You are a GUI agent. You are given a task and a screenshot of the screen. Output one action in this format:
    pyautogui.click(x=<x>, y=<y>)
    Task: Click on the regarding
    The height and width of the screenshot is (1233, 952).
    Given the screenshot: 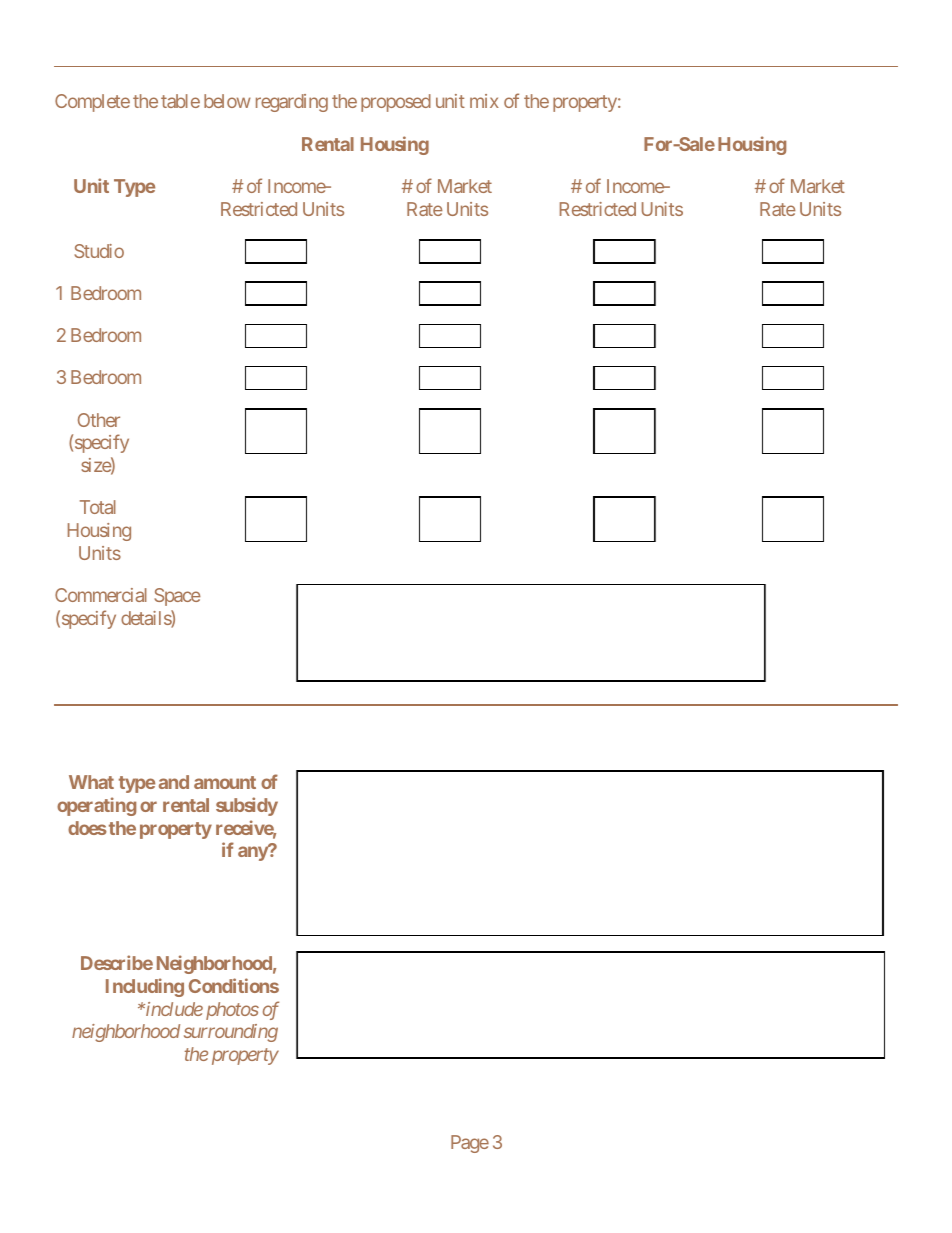 What is the action you would take?
    pyautogui.click(x=292, y=103)
